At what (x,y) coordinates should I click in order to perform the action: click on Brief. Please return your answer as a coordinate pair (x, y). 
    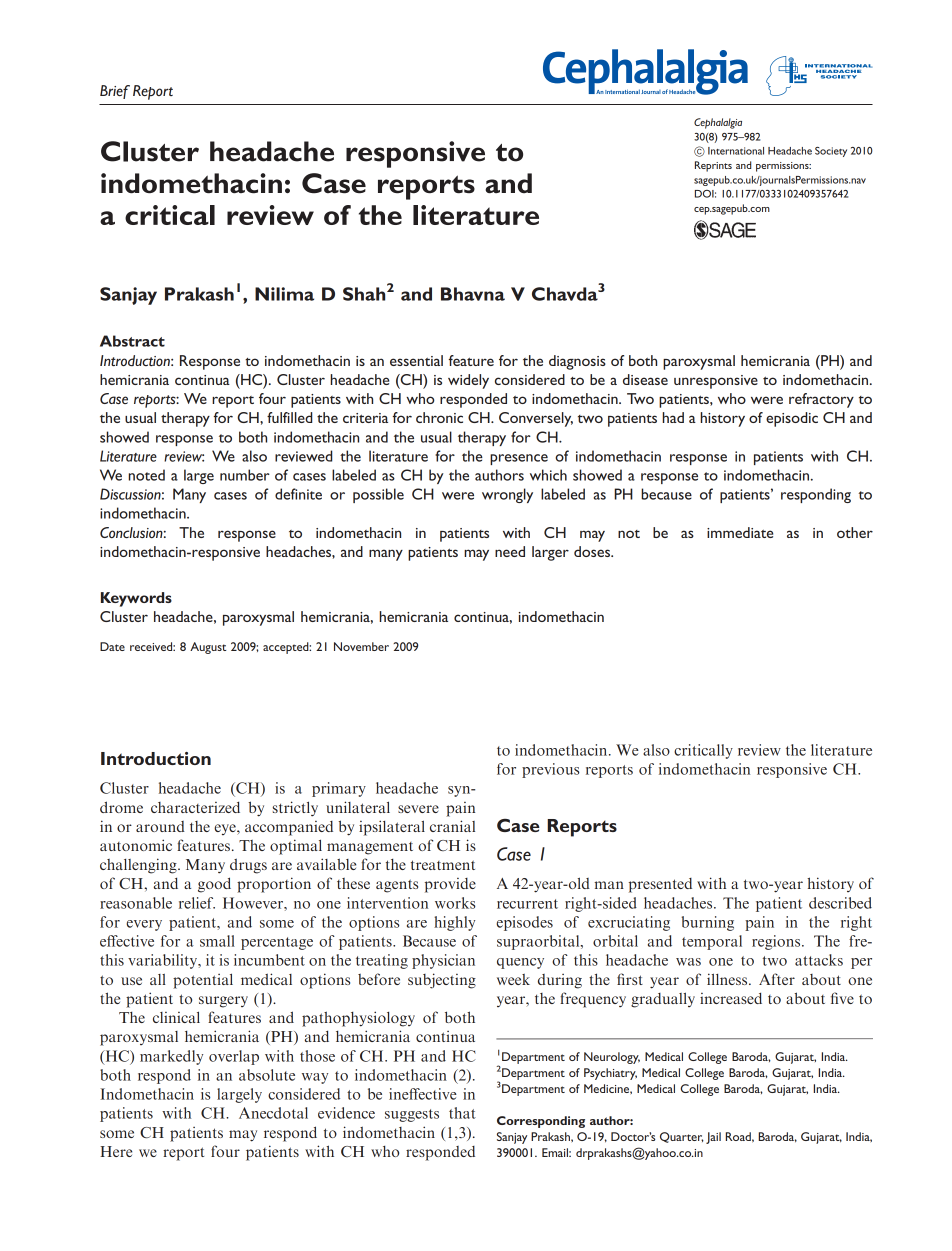
    Looking at the image, I should click on (115, 92).
